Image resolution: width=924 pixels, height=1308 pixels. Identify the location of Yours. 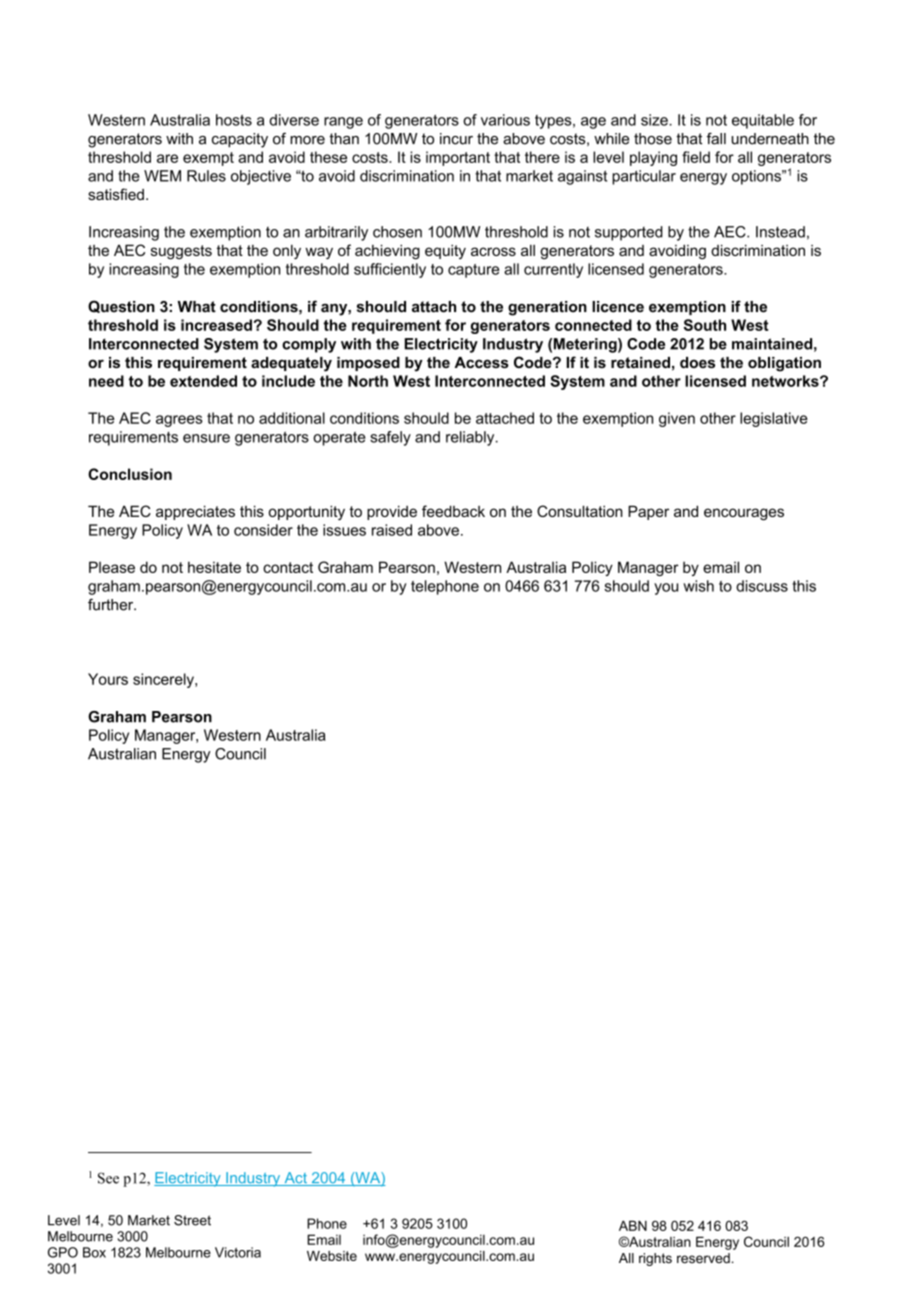
(108, 679).
